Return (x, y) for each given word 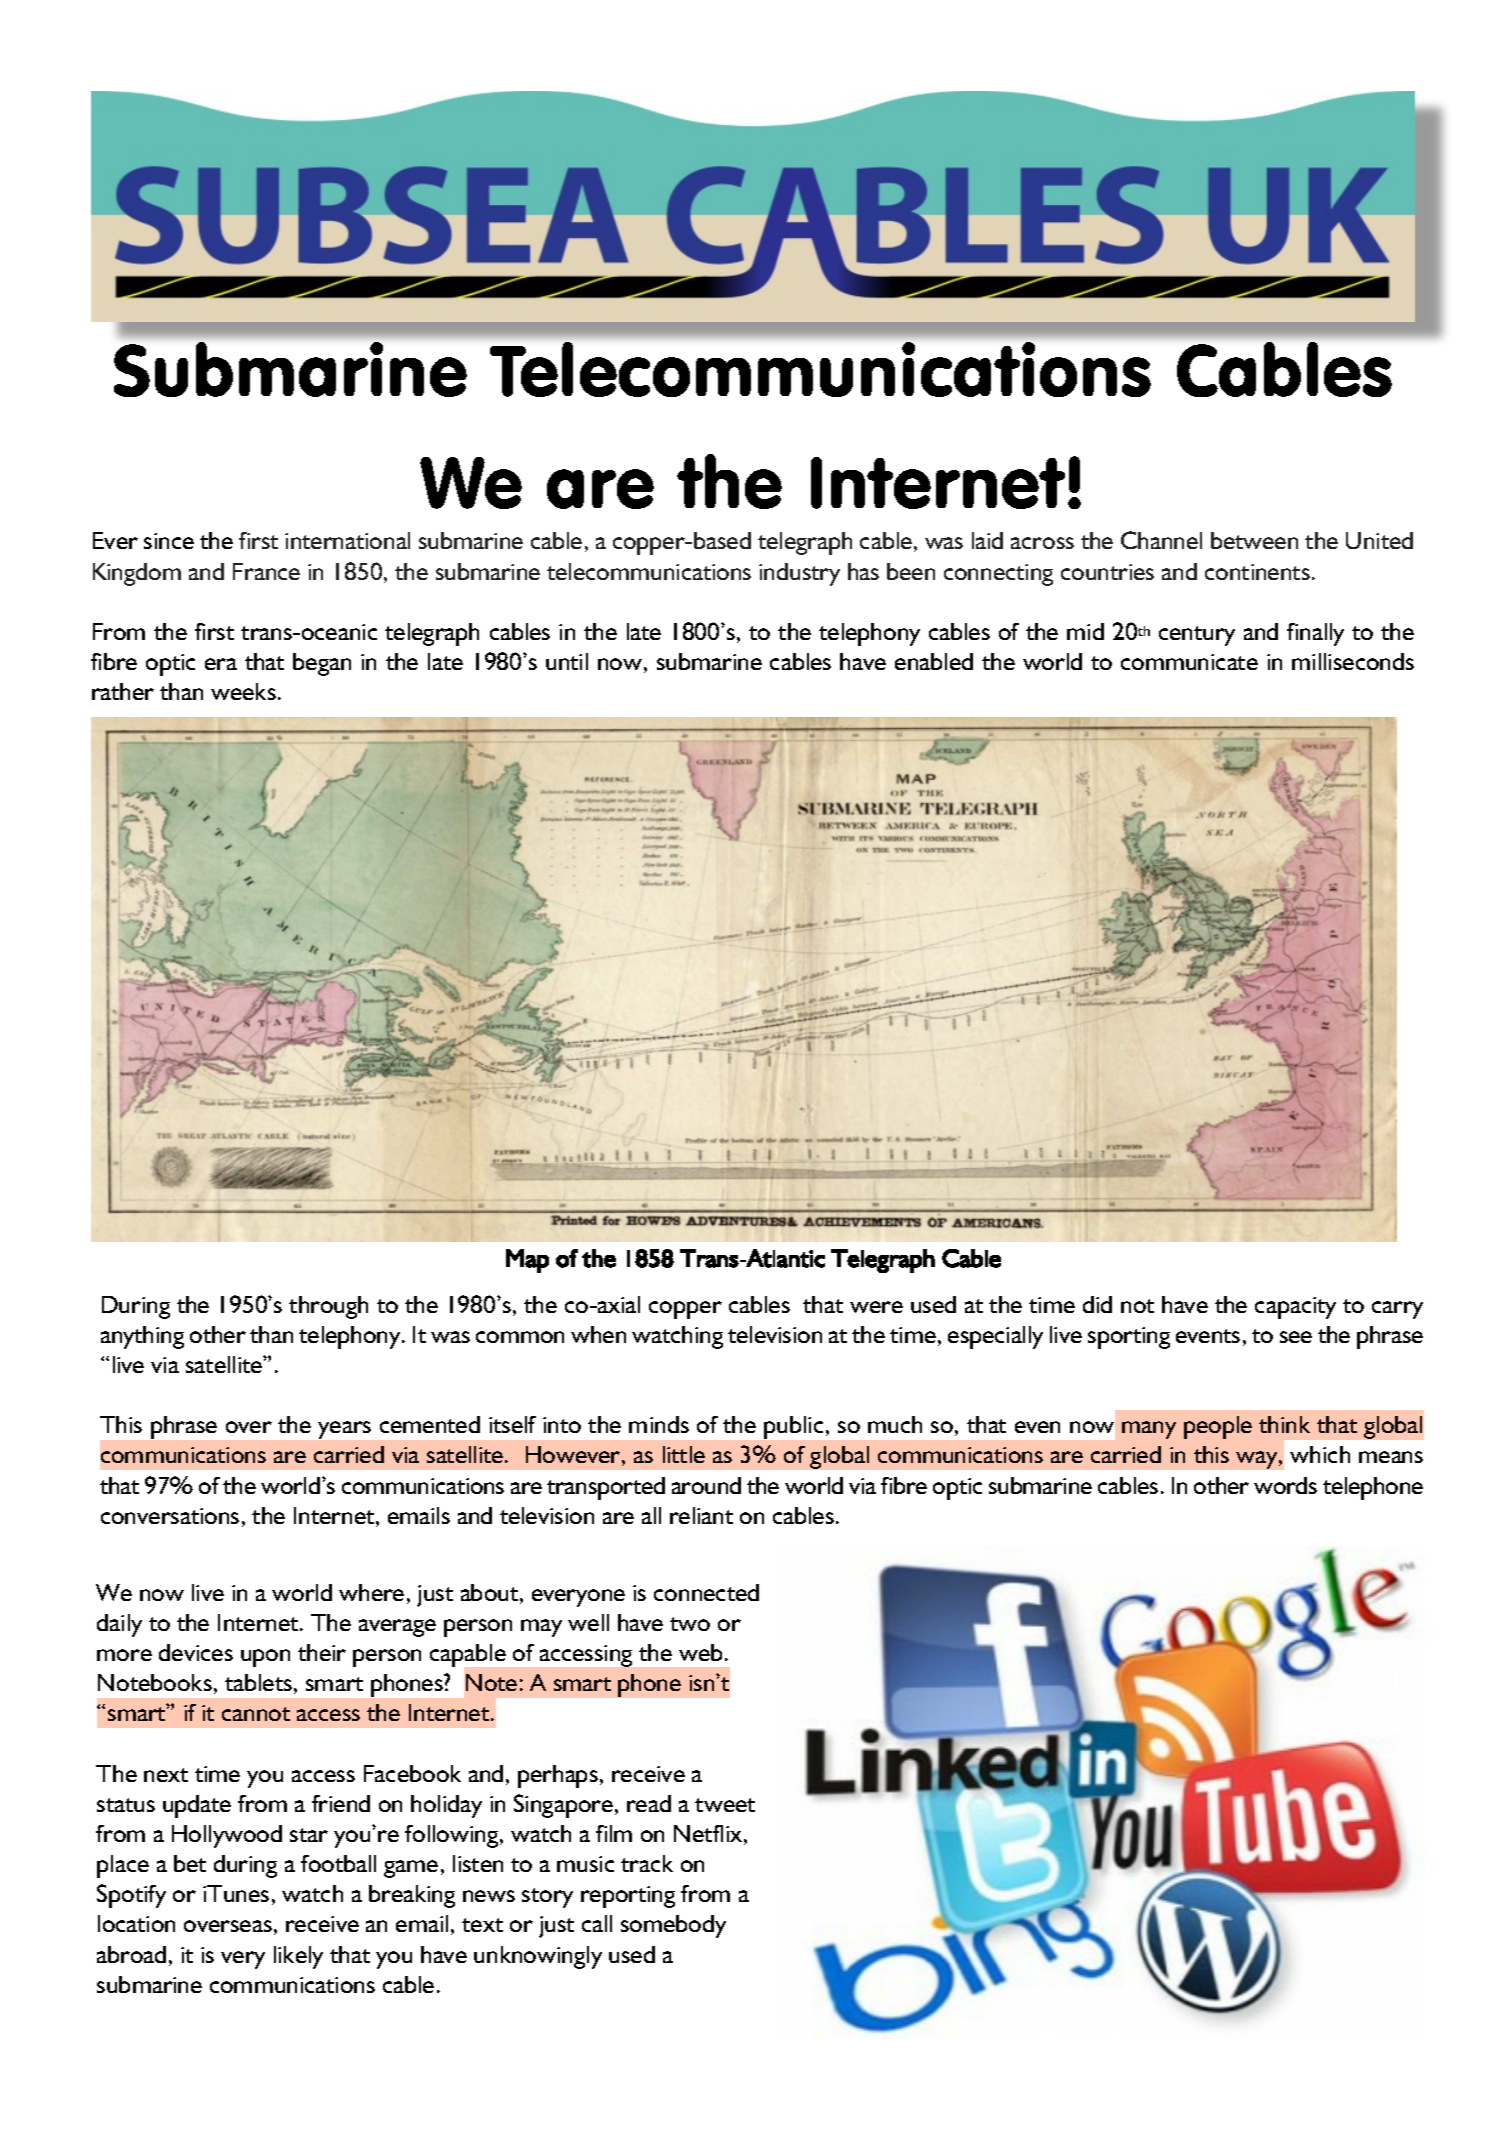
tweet (725, 1805)
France (266, 571)
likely (298, 1957)
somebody (673, 1926)
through (328, 1307)
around (706, 1485)
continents (1257, 572)
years (344, 1430)
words (1285, 1485)
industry (799, 574)
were (876, 1307)
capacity (1295, 1308)
